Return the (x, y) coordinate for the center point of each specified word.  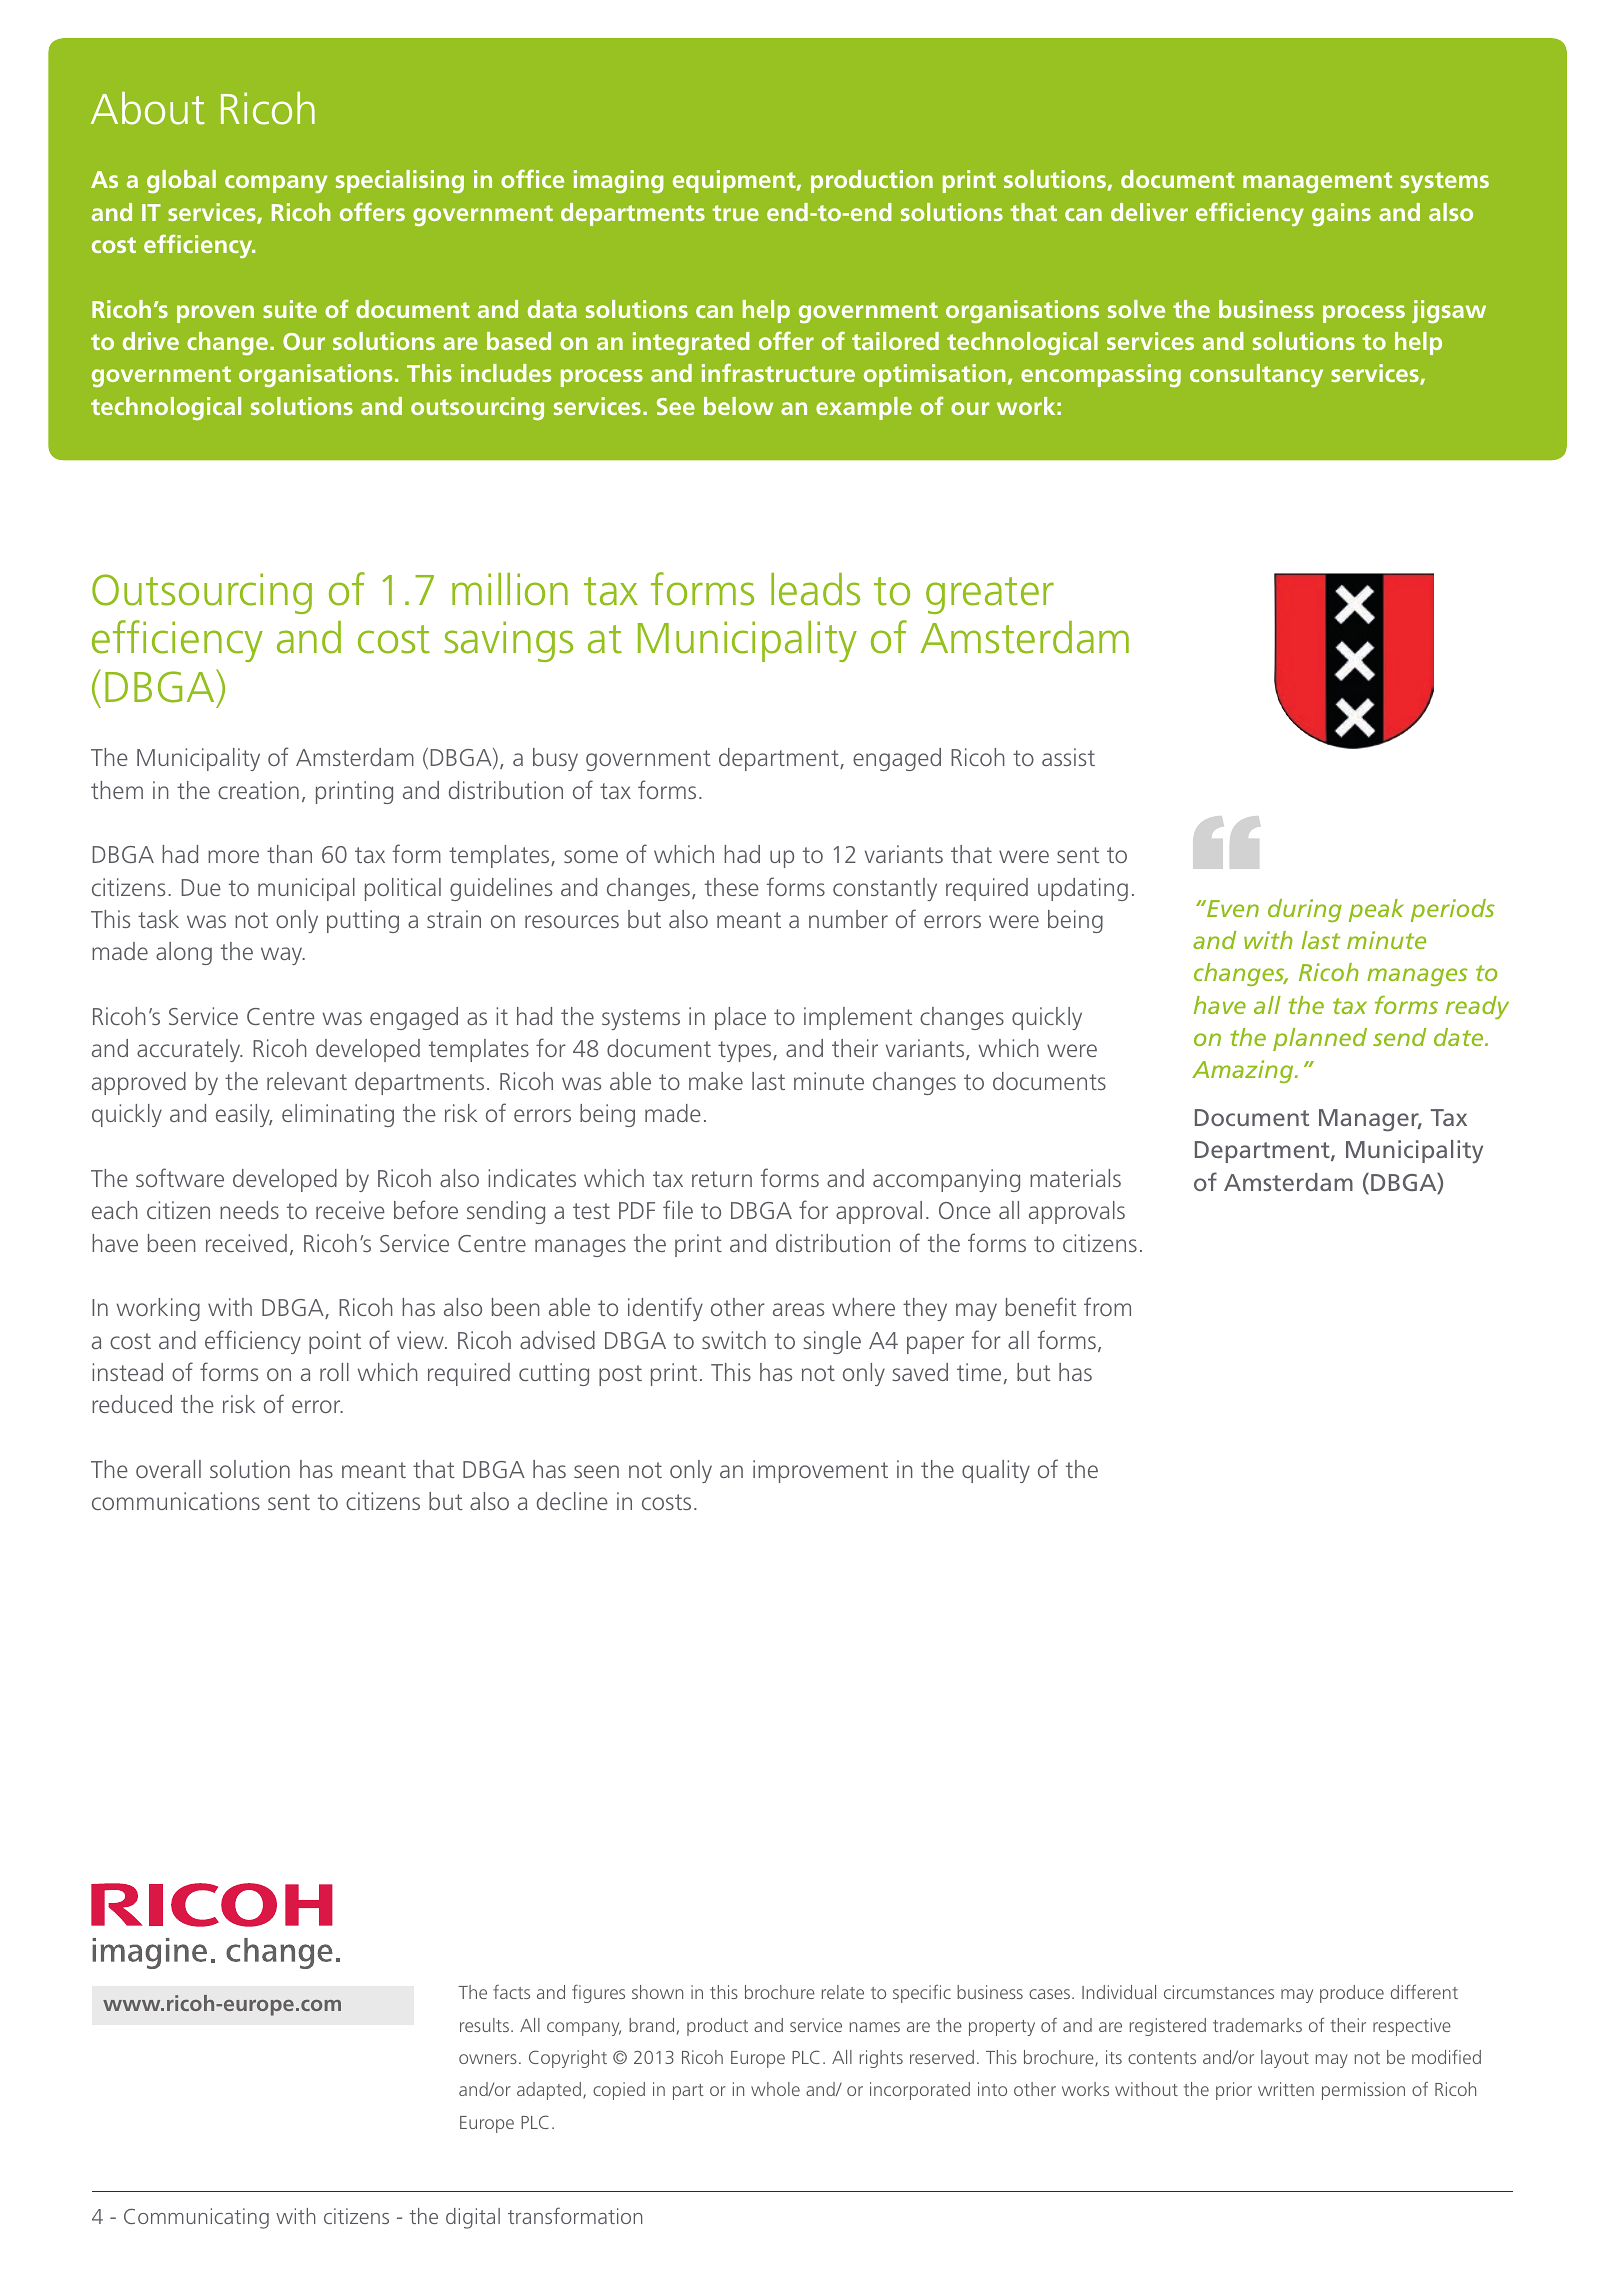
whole (775, 2089)
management (1317, 182)
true (735, 213)
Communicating (196, 2218)
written (1286, 2089)
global (181, 181)
